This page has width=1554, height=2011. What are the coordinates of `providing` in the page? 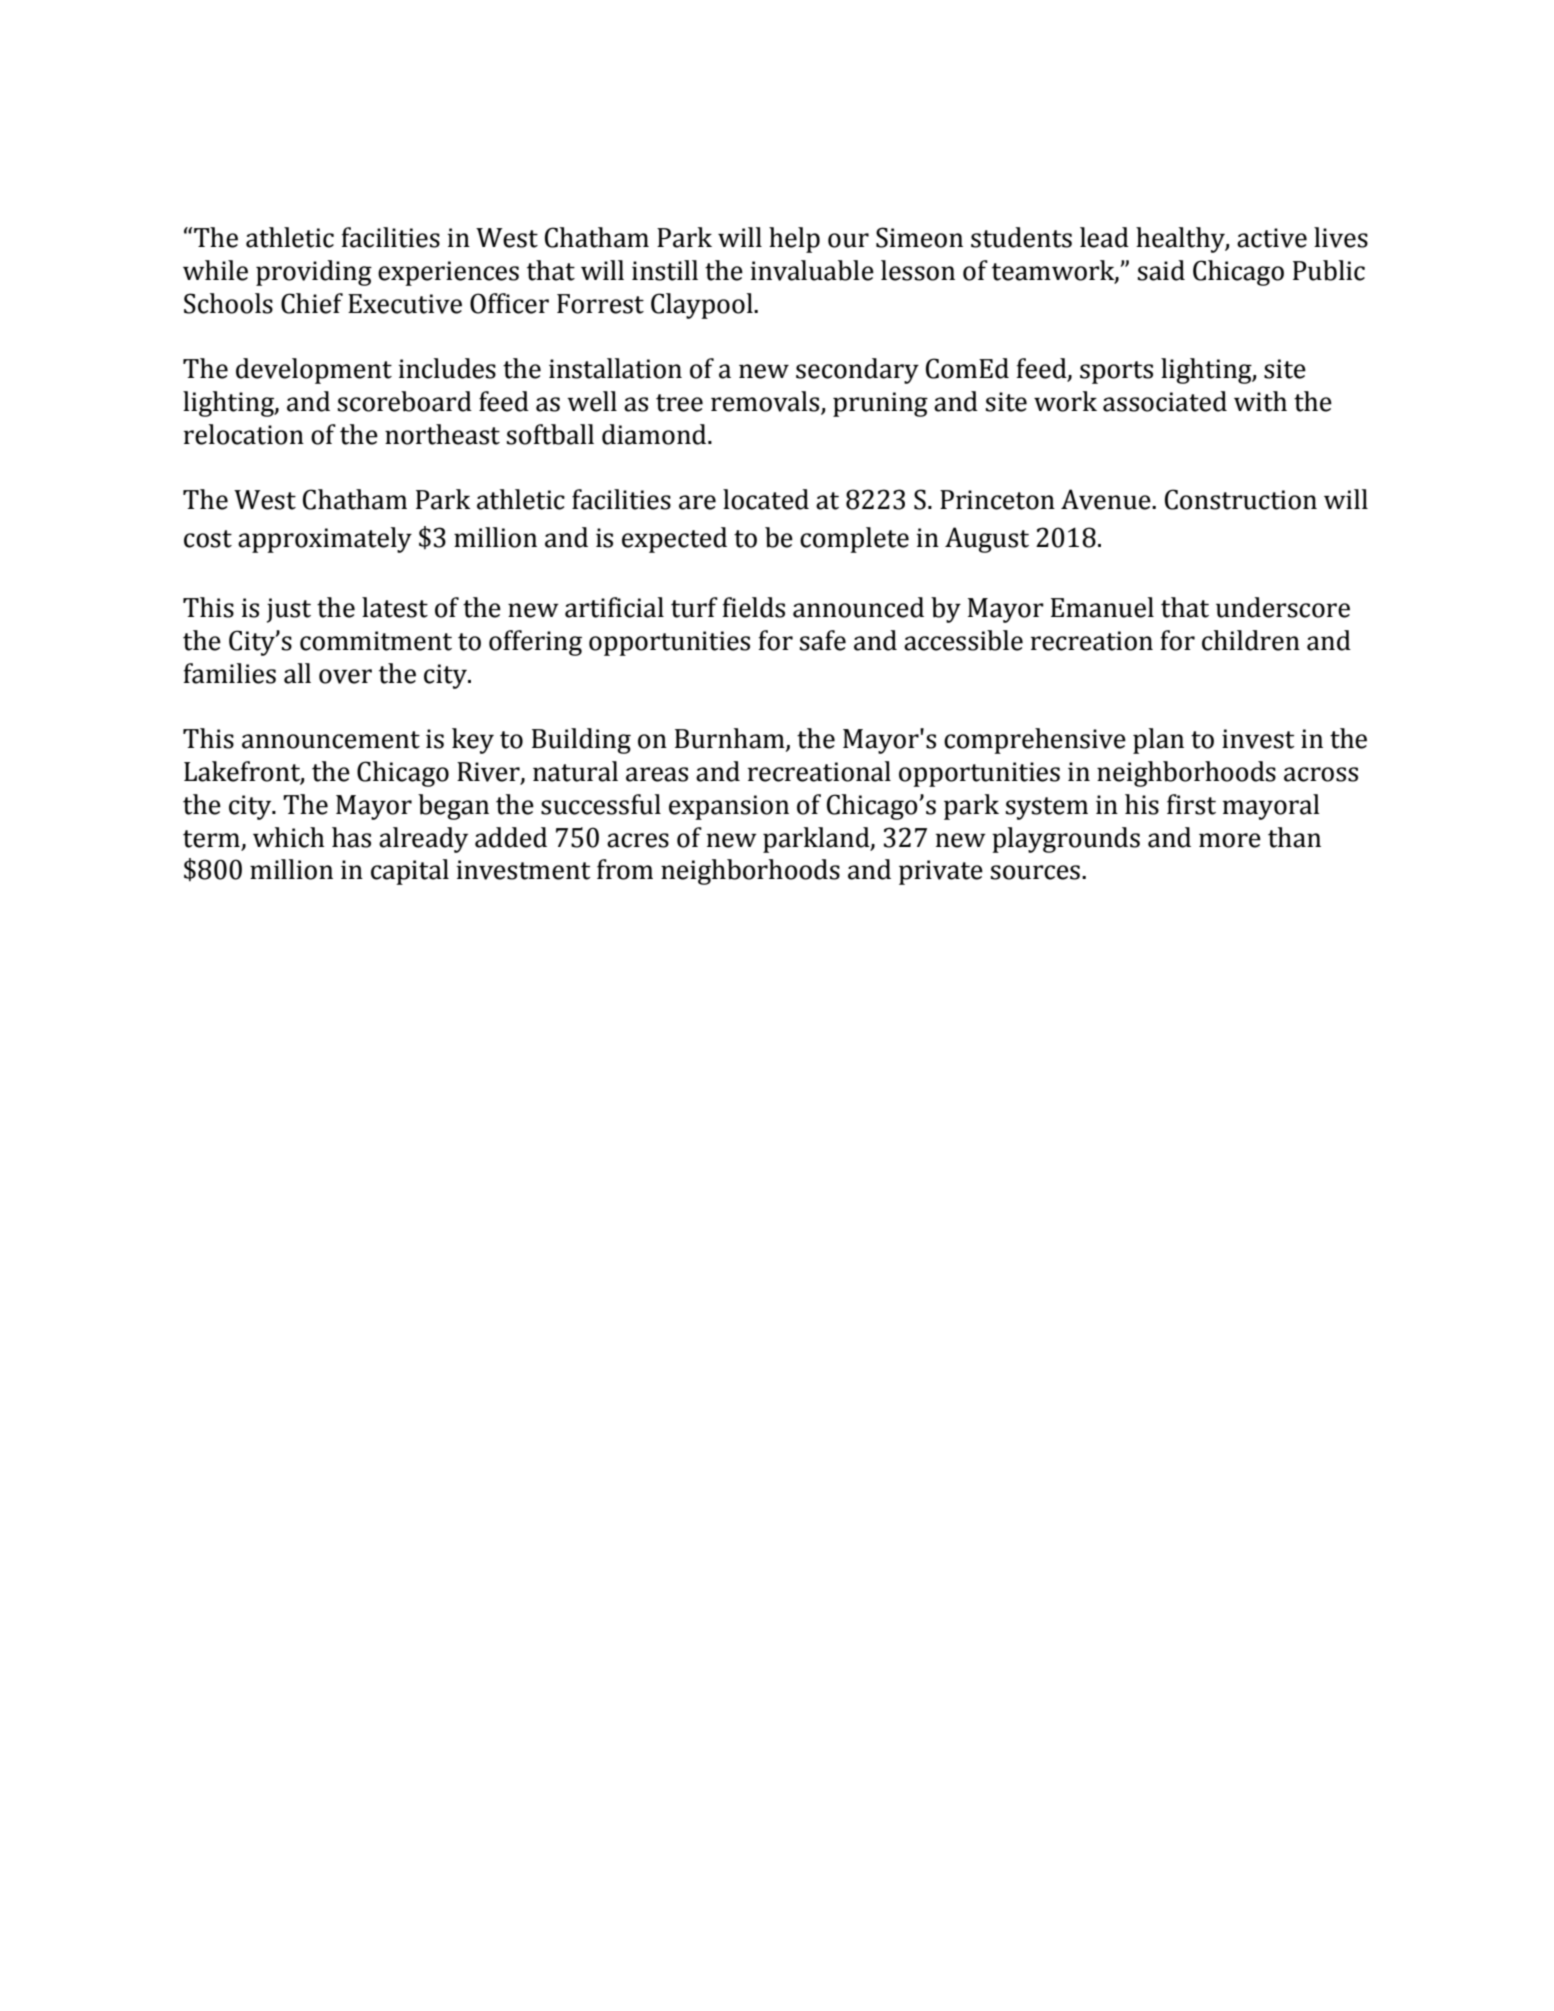 It's located at (314, 273).
